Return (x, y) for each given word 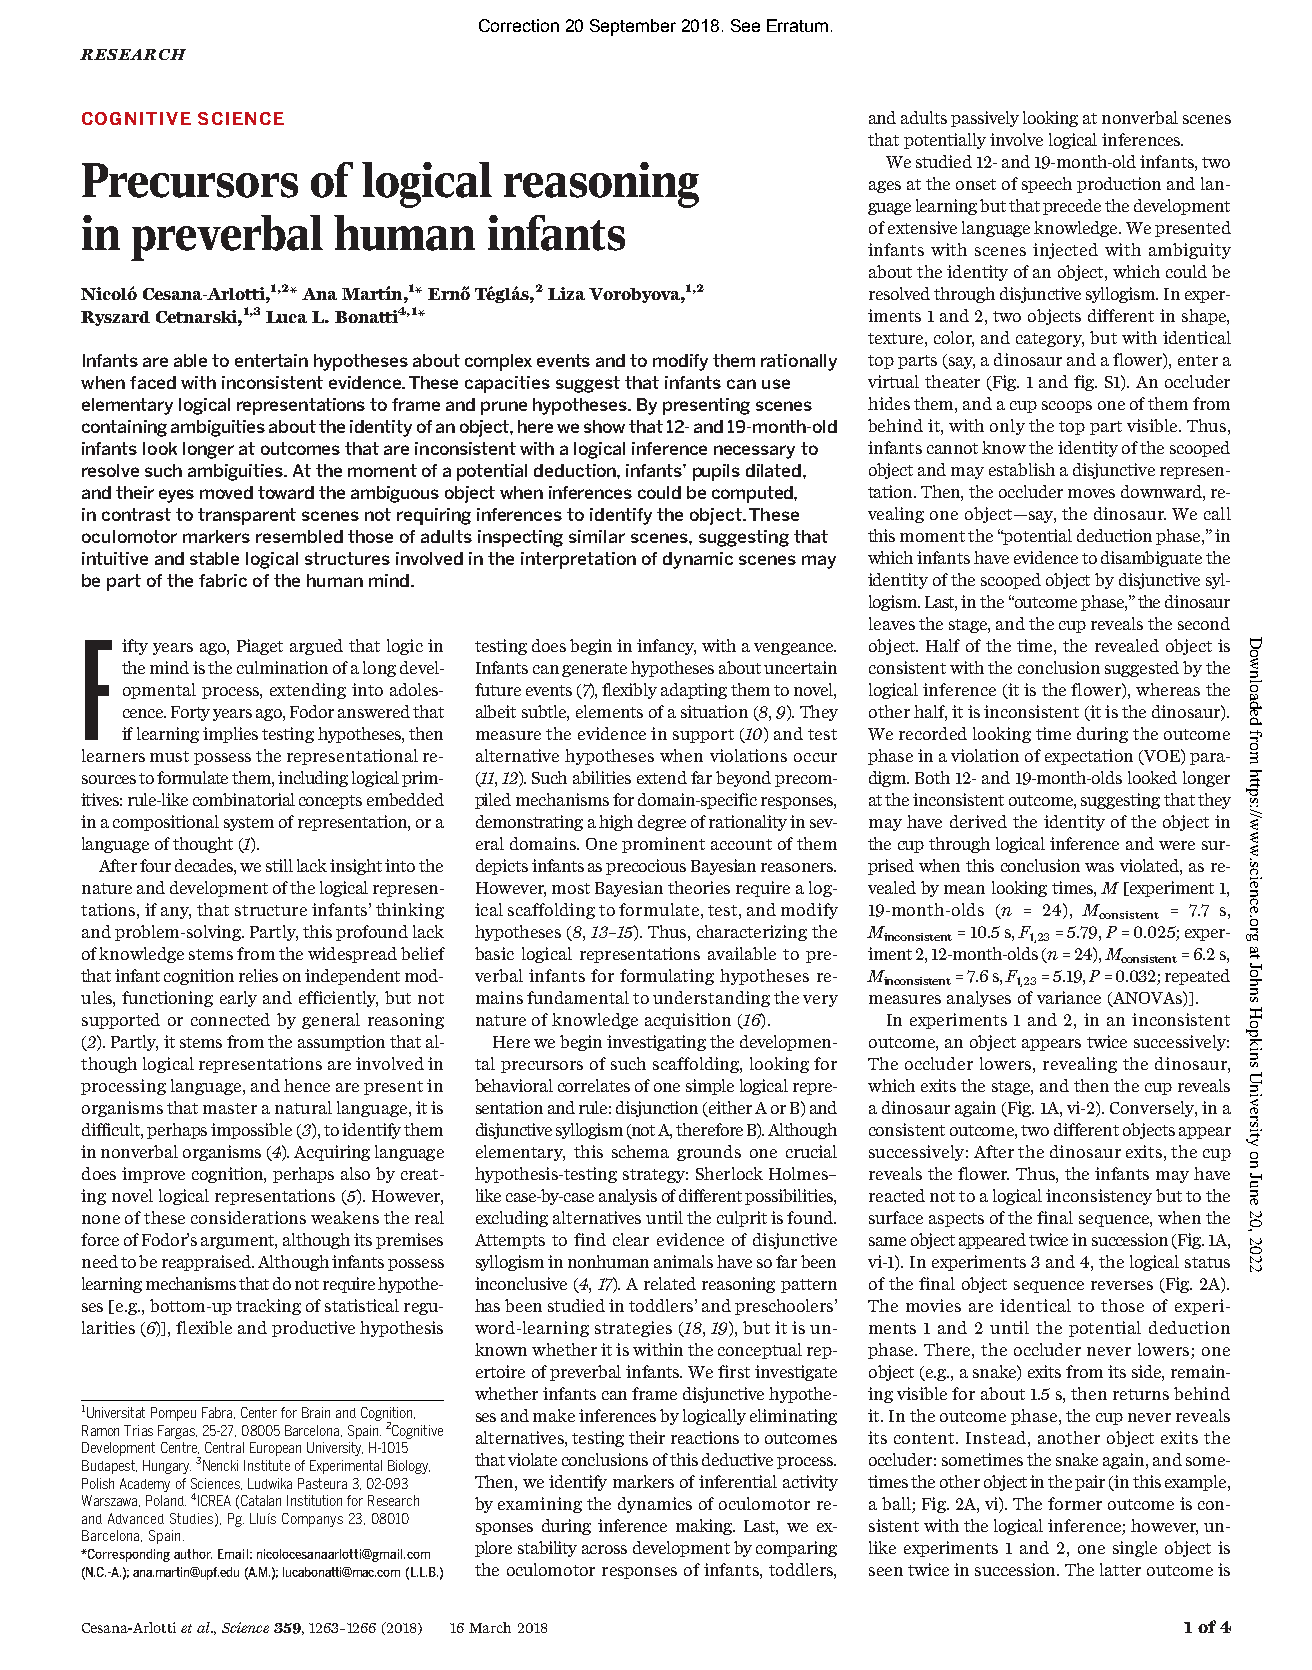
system (249, 824)
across (604, 1549)
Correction (519, 25)
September (633, 27)
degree (662, 823)
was (1099, 867)
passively (985, 119)
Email (233, 1554)
